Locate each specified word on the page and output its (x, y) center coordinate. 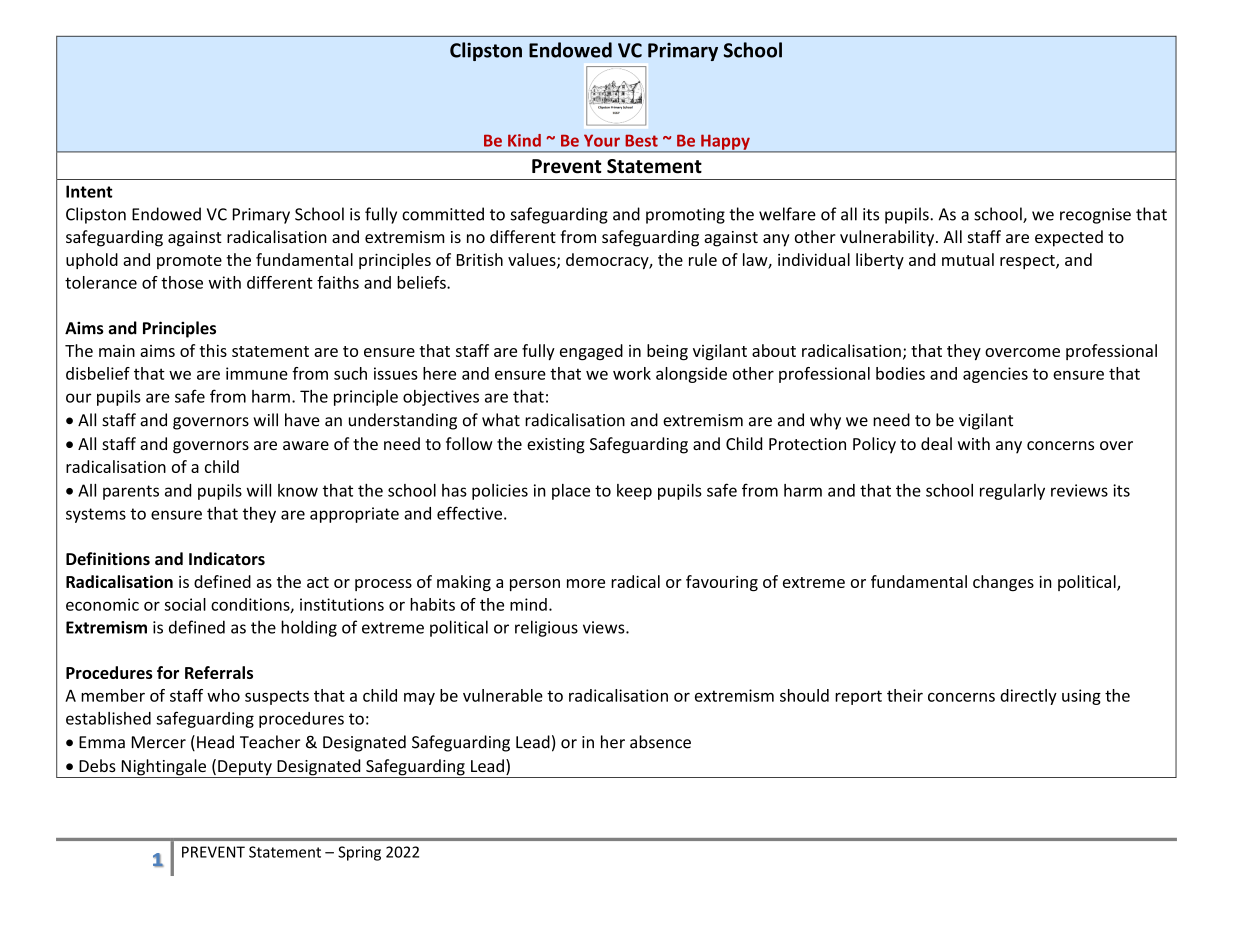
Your (602, 140)
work (632, 373)
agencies (995, 375)
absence (660, 742)
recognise (1095, 216)
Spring (359, 853)
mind (528, 604)
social (185, 604)
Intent (89, 191)
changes (1003, 583)
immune (257, 373)
